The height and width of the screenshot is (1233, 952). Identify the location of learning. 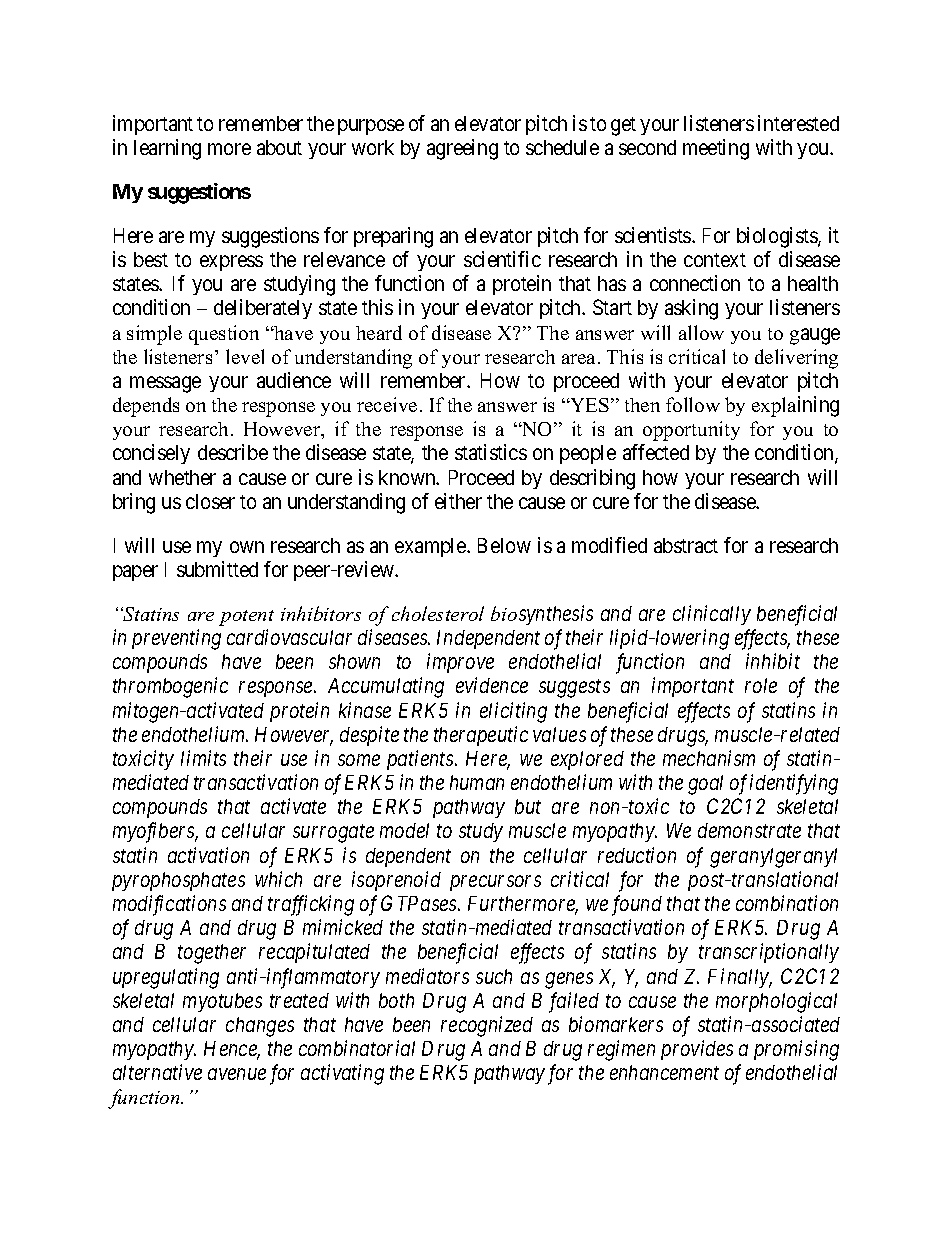
(167, 149).
